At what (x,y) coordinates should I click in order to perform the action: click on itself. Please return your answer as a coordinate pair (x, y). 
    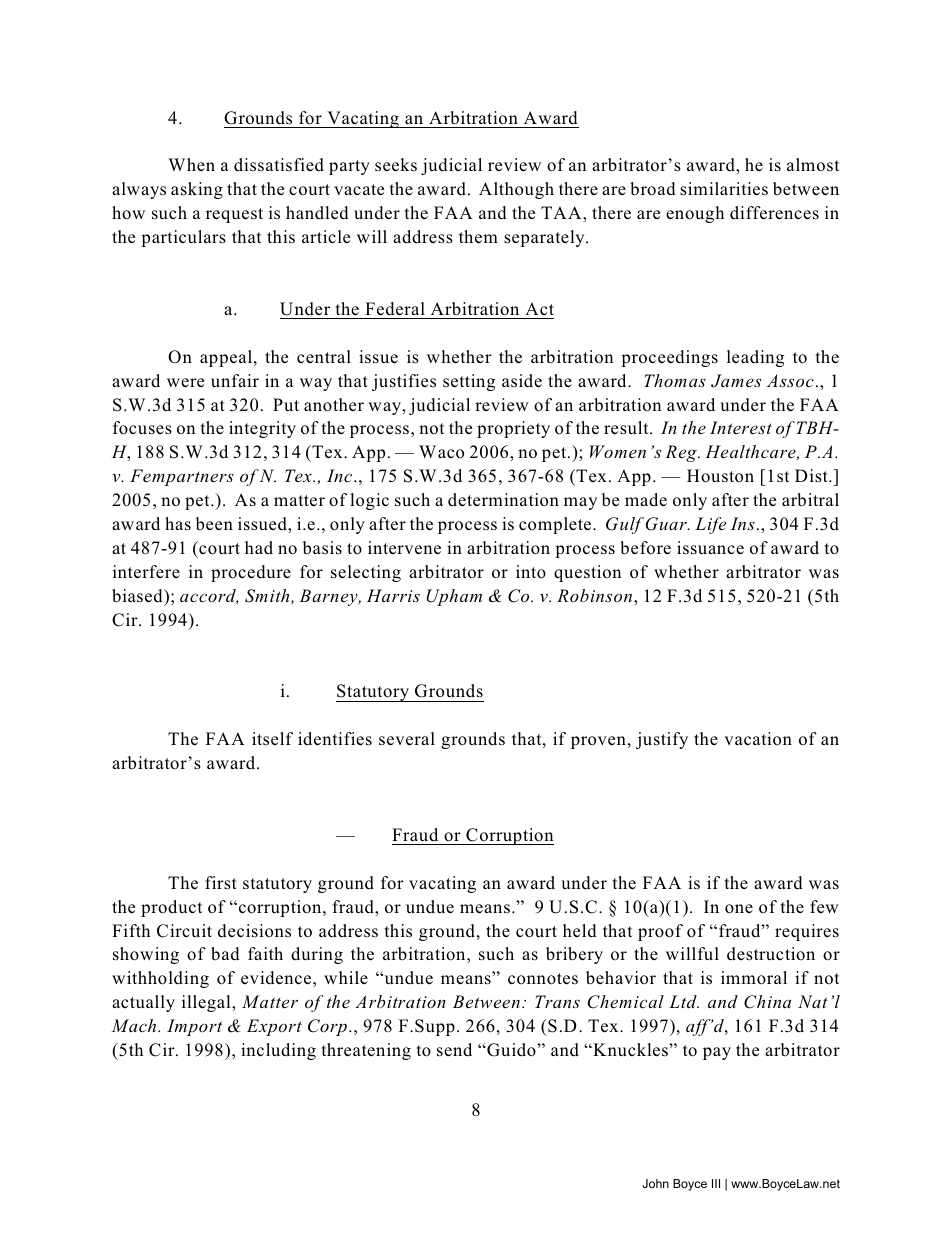
    Looking at the image, I should click on (272, 739).
